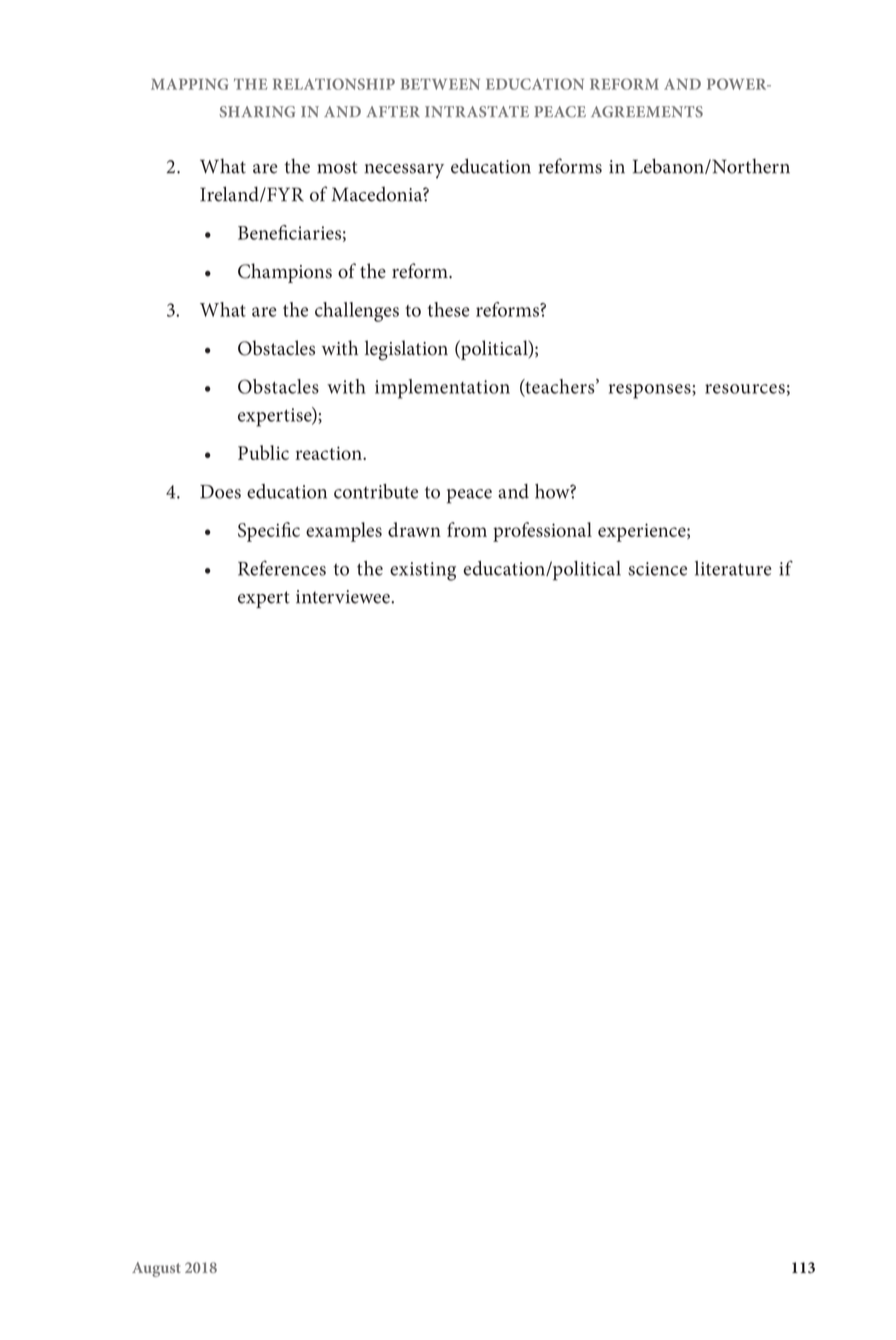  Describe the element at coordinates (423, 571) in the image. I see `existing` at that location.
